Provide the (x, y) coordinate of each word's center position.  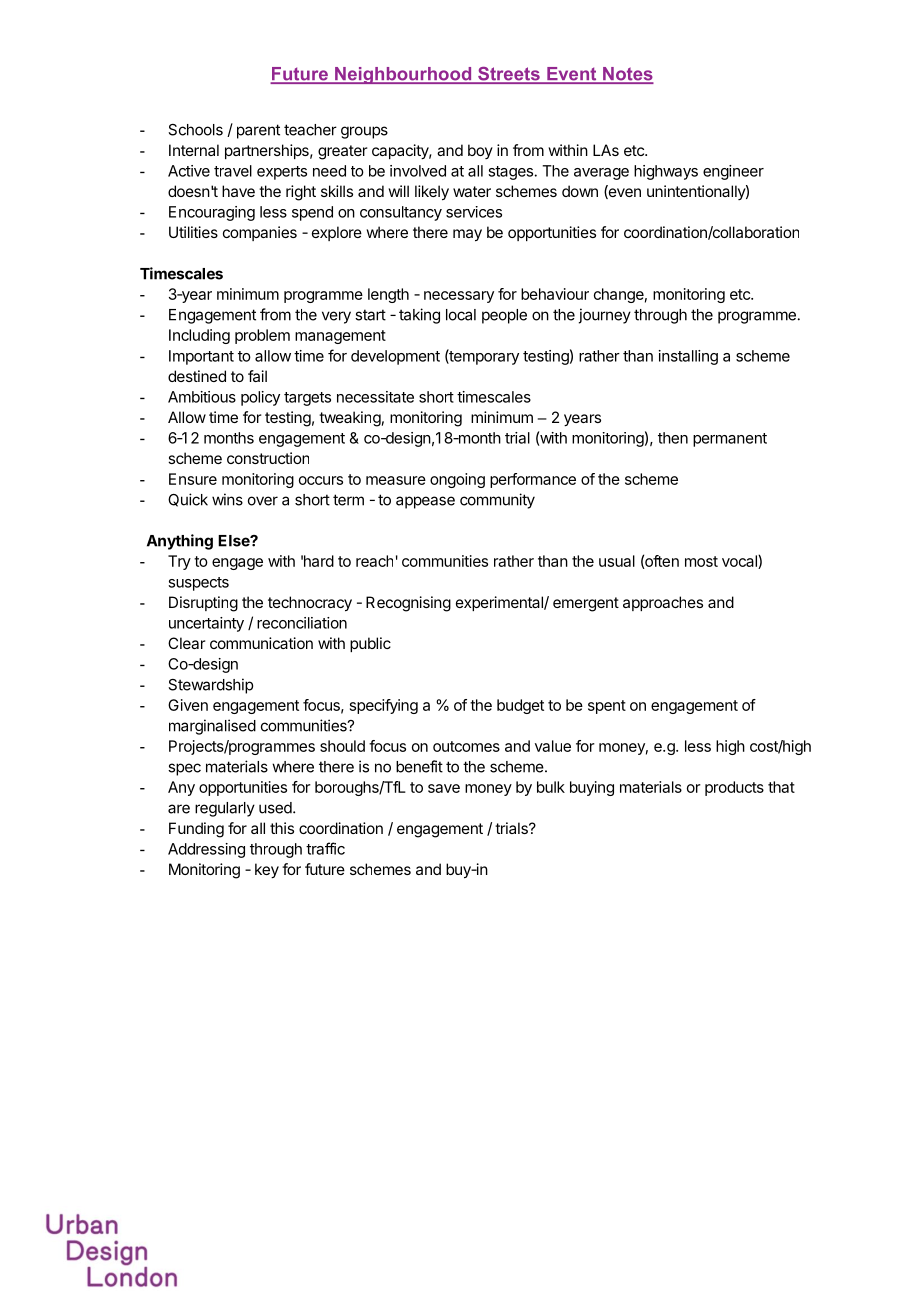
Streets (509, 75)
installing (688, 357)
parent (258, 131)
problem (262, 336)
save (444, 788)
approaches (663, 603)
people (504, 316)
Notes (627, 75)
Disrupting (203, 604)
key (267, 871)
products (734, 788)
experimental (500, 603)
